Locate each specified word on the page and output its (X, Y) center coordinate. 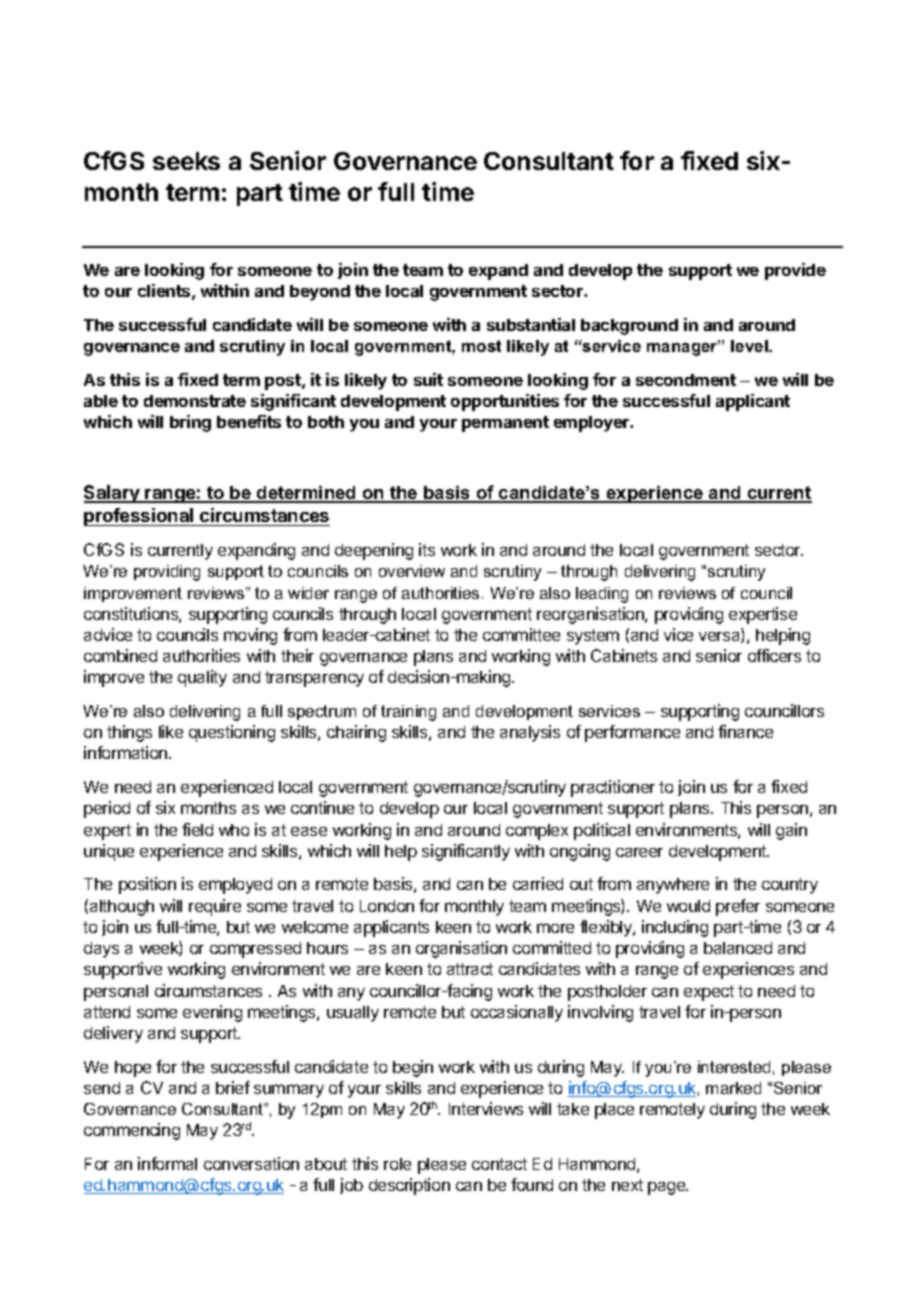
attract (470, 969)
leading (602, 595)
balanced (738, 948)
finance (745, 731)
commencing (132, 1131)
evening (212, 1013)
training (408, 713)
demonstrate (195, 401)
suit (428, 379)
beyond (320, 293)
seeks (186, 161)
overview (412, 571)
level (750, 346)
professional (140, 517)
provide (795, 271)
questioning (232, 733)
